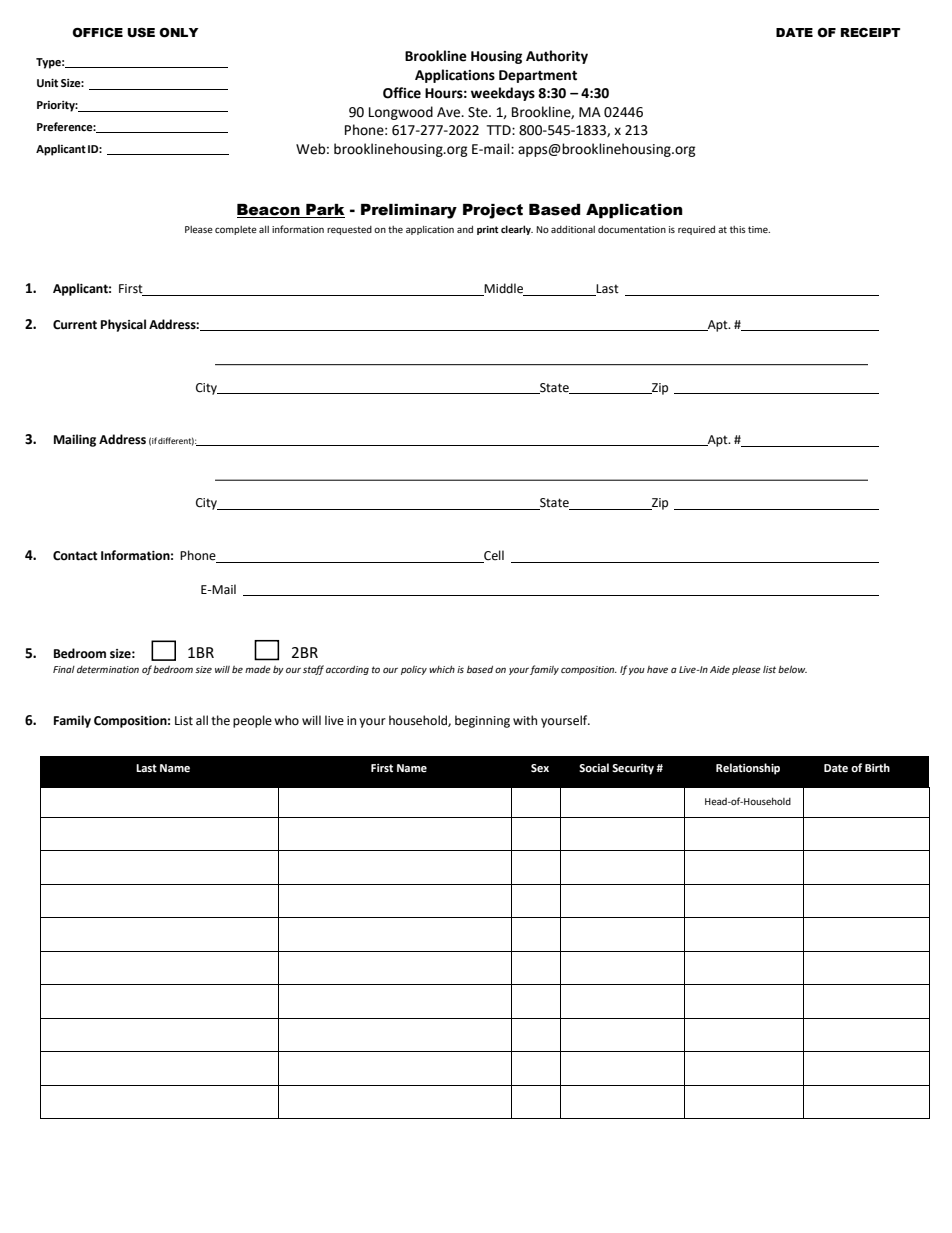 The height and width of the image is (1233, 952). What do you see at coordinates (538, 76) in the image?
I see `Department` at bounding box center [538, 76].
